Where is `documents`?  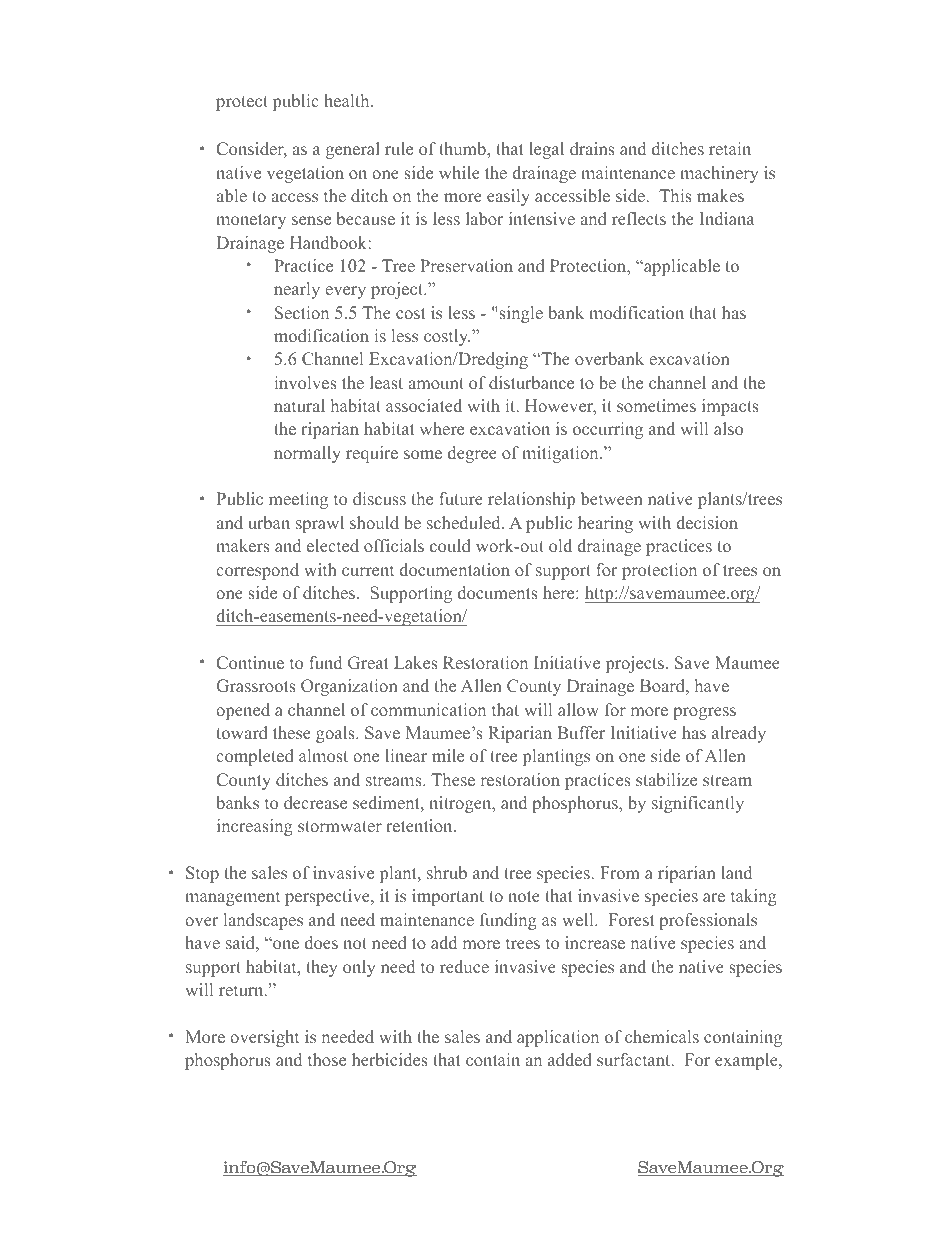 documents is located at coordinates (498, 592).
